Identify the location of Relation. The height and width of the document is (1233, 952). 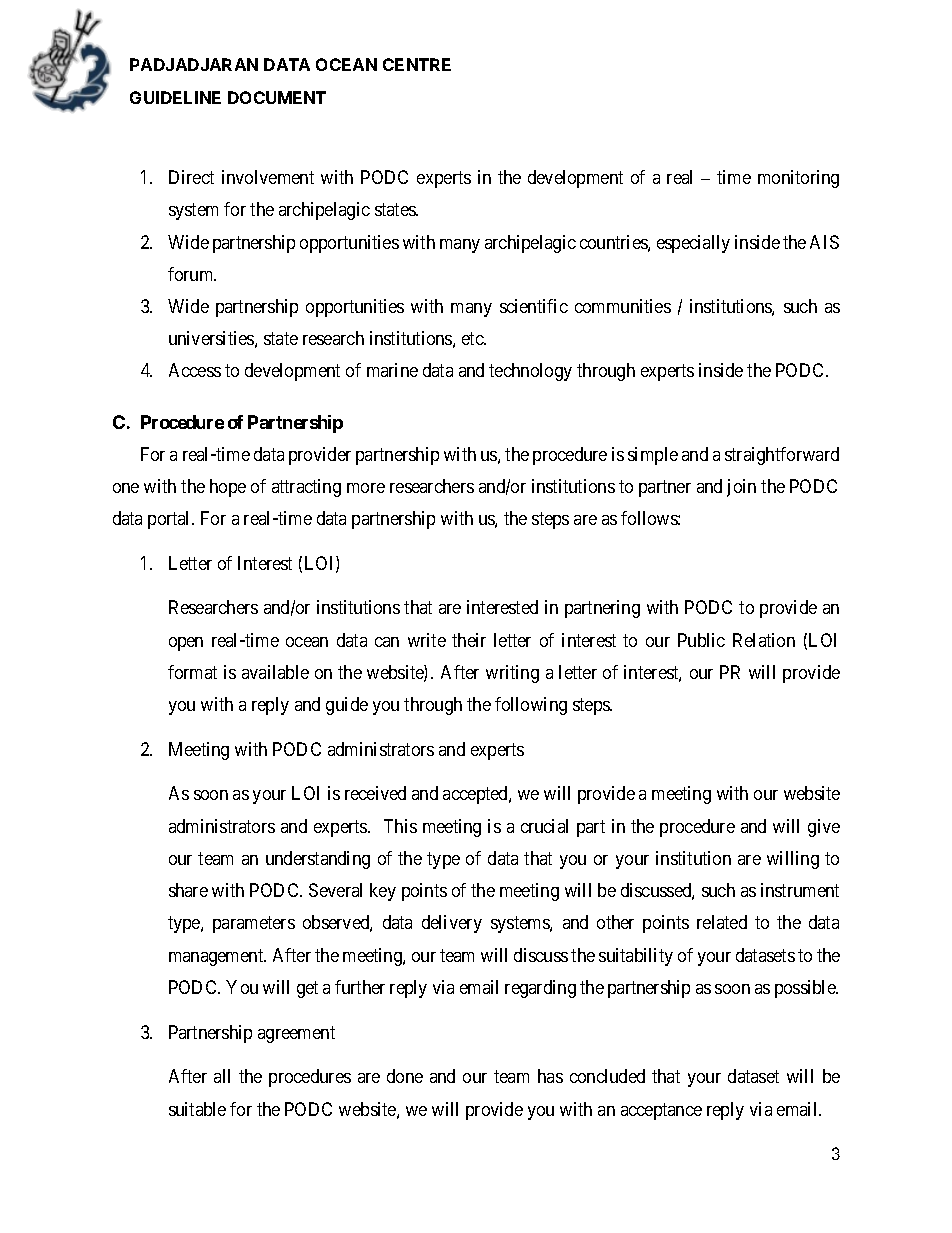
(764, 640).
